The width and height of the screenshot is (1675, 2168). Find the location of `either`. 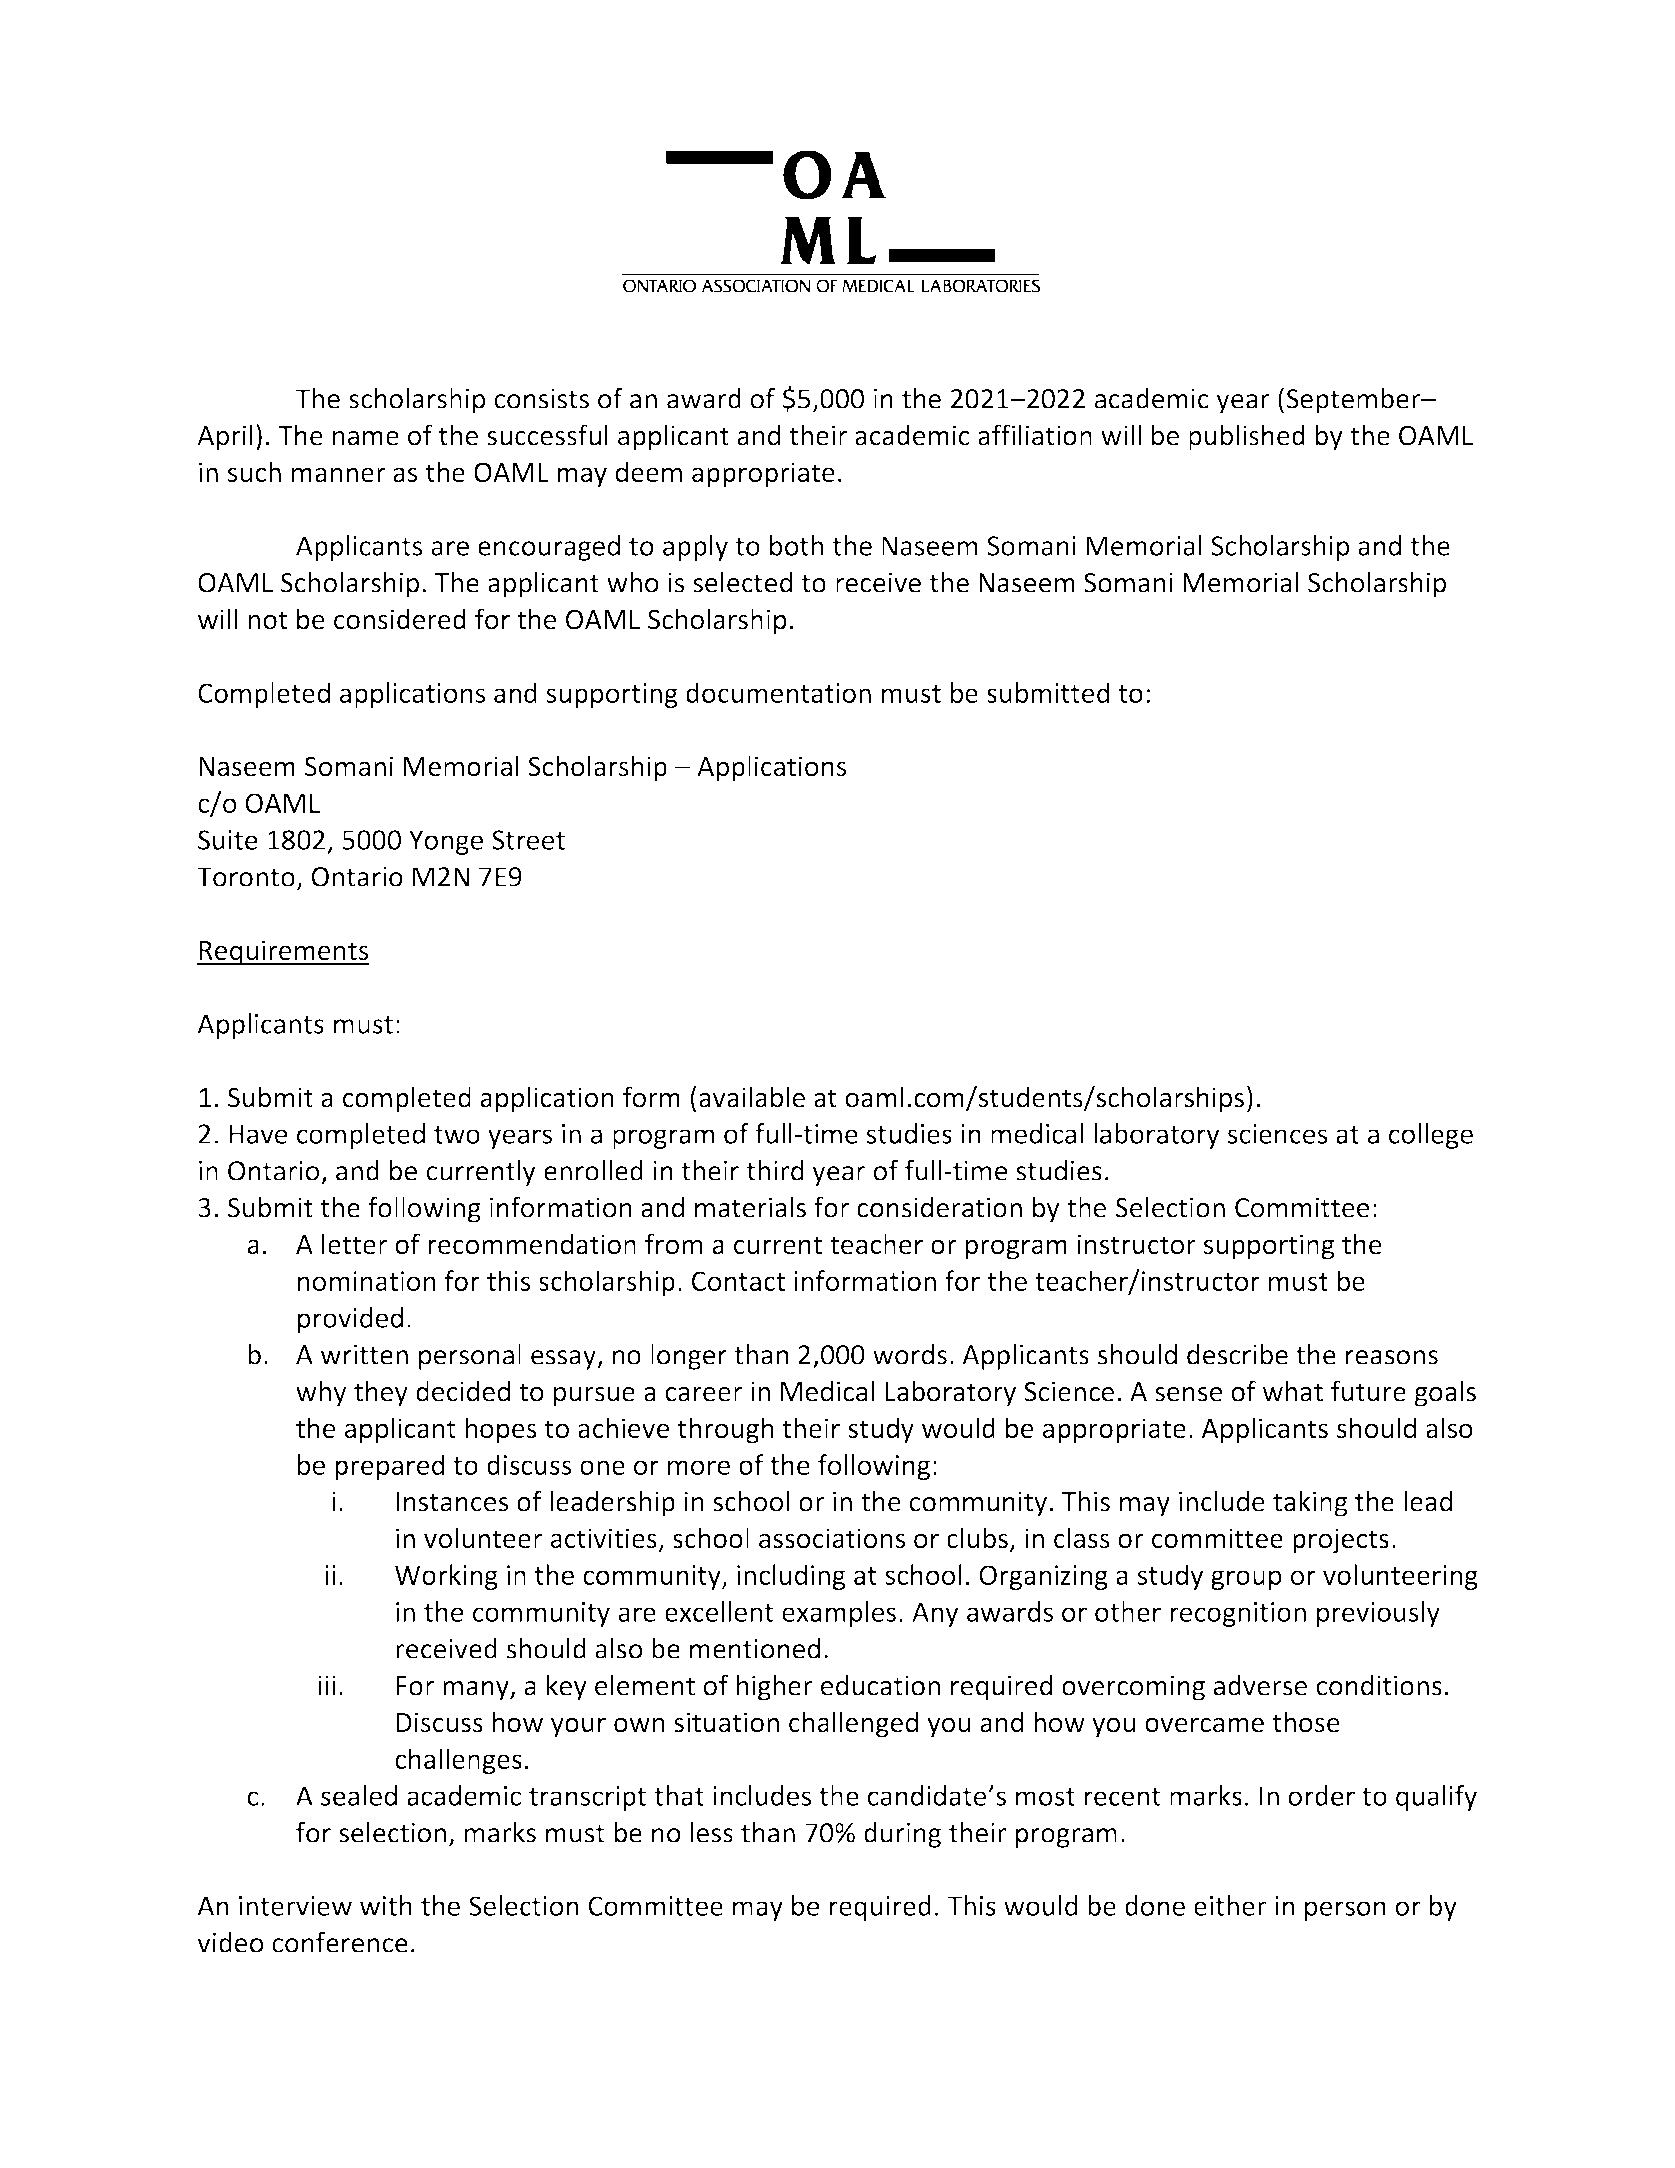

either is located at coordinates (1230, 1905).
